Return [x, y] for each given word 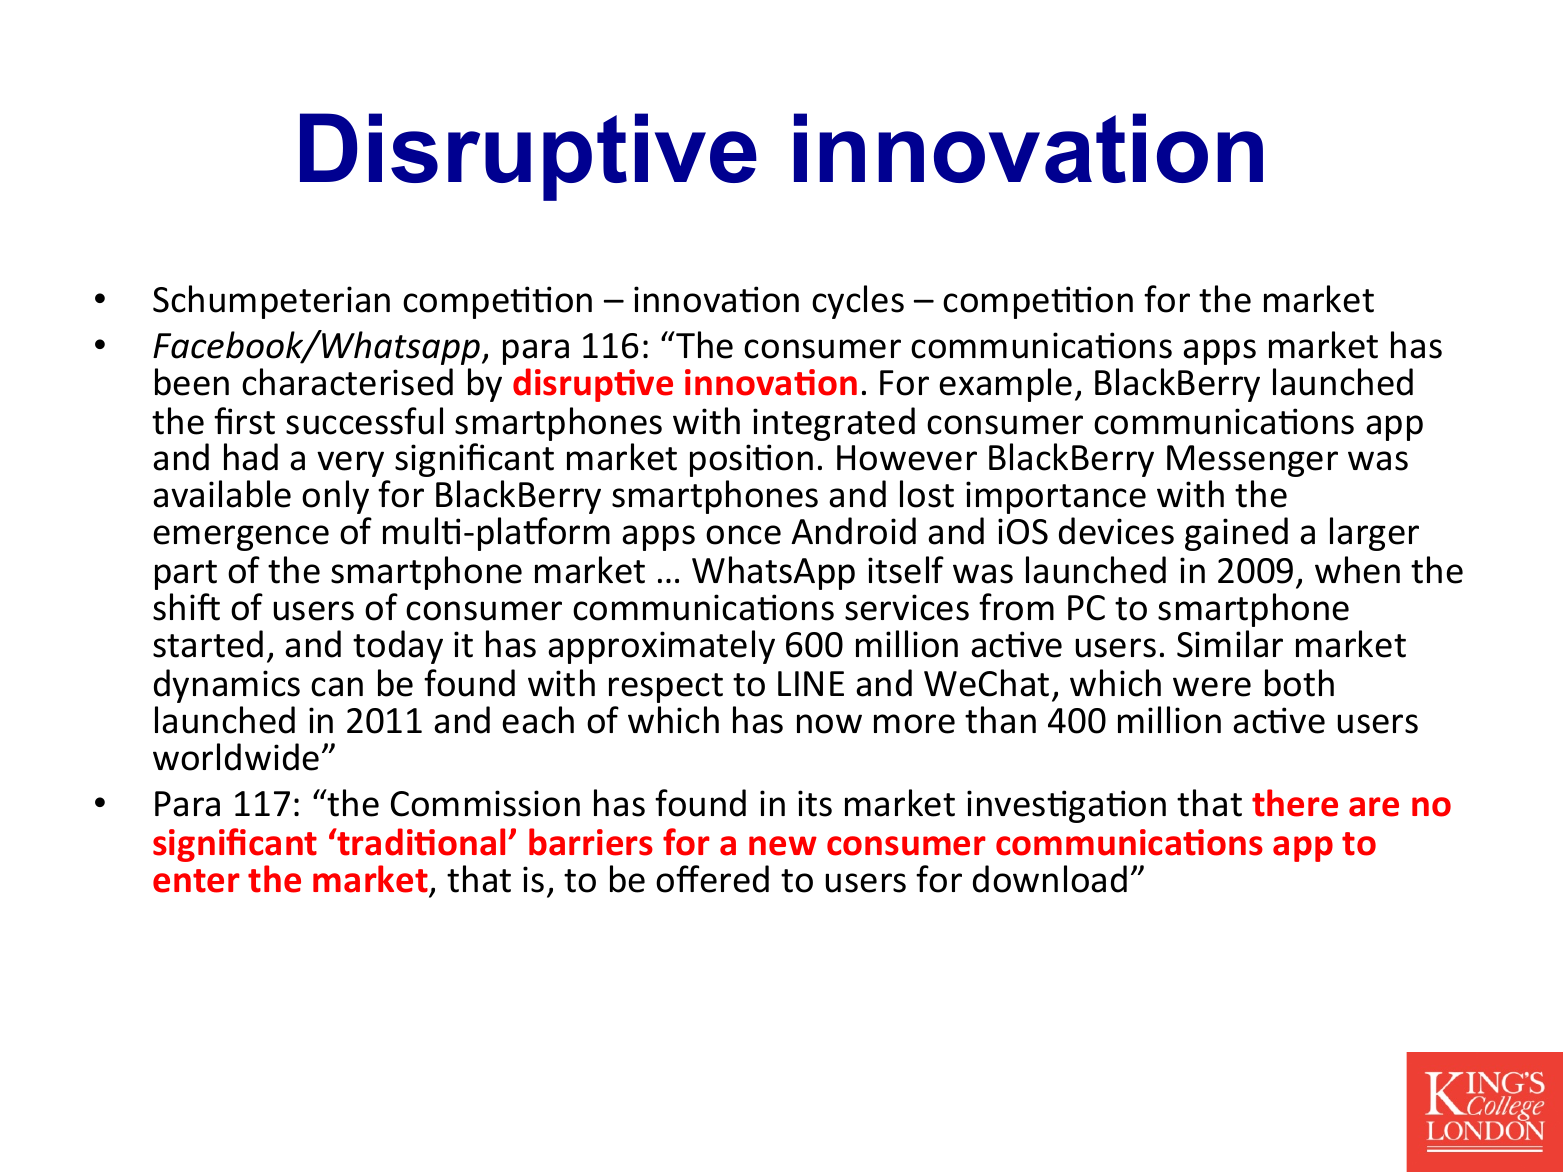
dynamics [227, 686]
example [1005, 385]
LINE [811, 683]
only [335, 497]
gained [1236, 534]
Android [853, 531]
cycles [858, 302]
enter [196, 881]
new [783, 846]
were [1212, 687]
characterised [347, 382]
